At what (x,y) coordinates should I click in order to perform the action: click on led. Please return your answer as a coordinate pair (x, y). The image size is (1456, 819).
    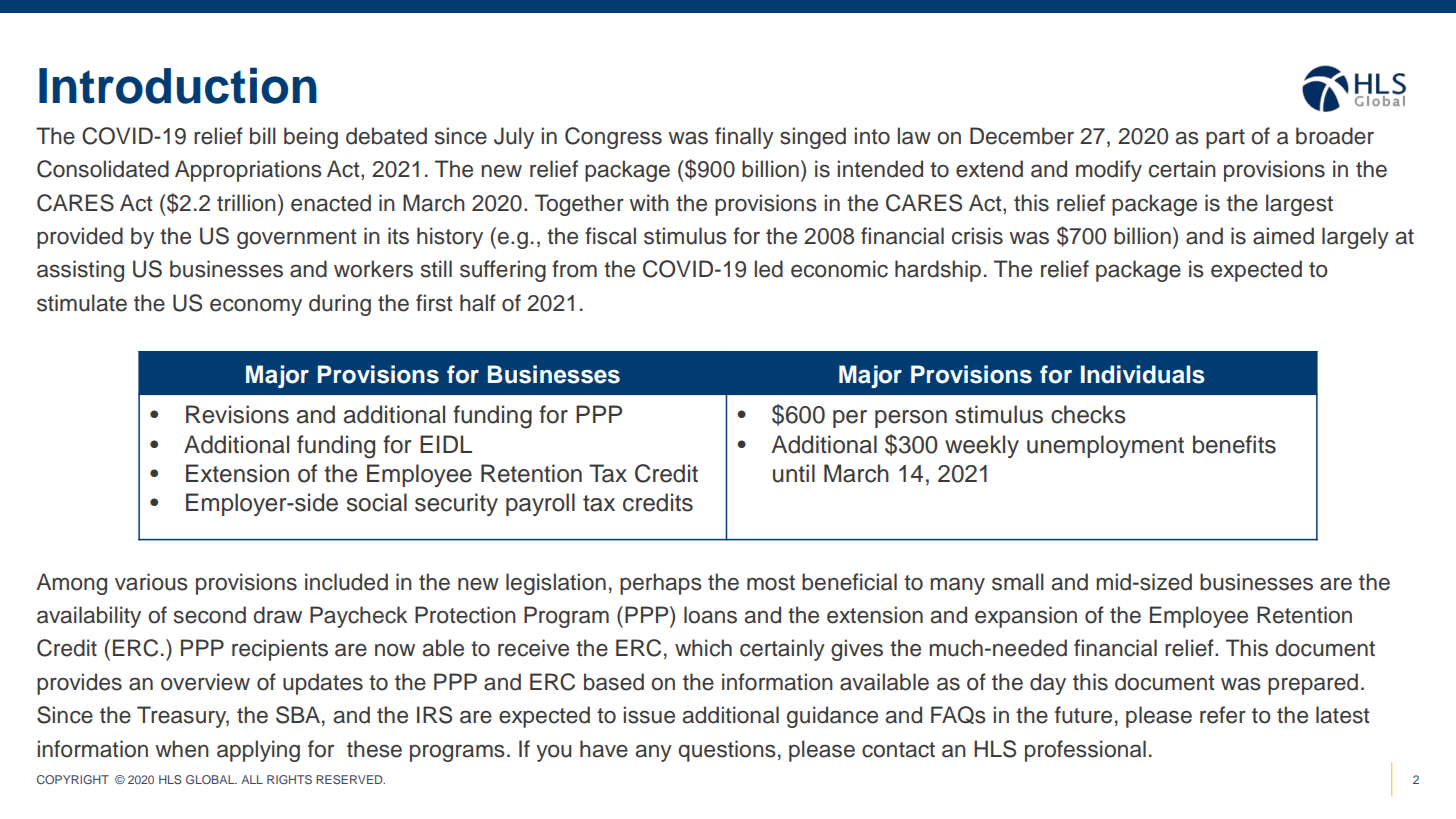
    Looking at the image, I should click on (768, 269).
